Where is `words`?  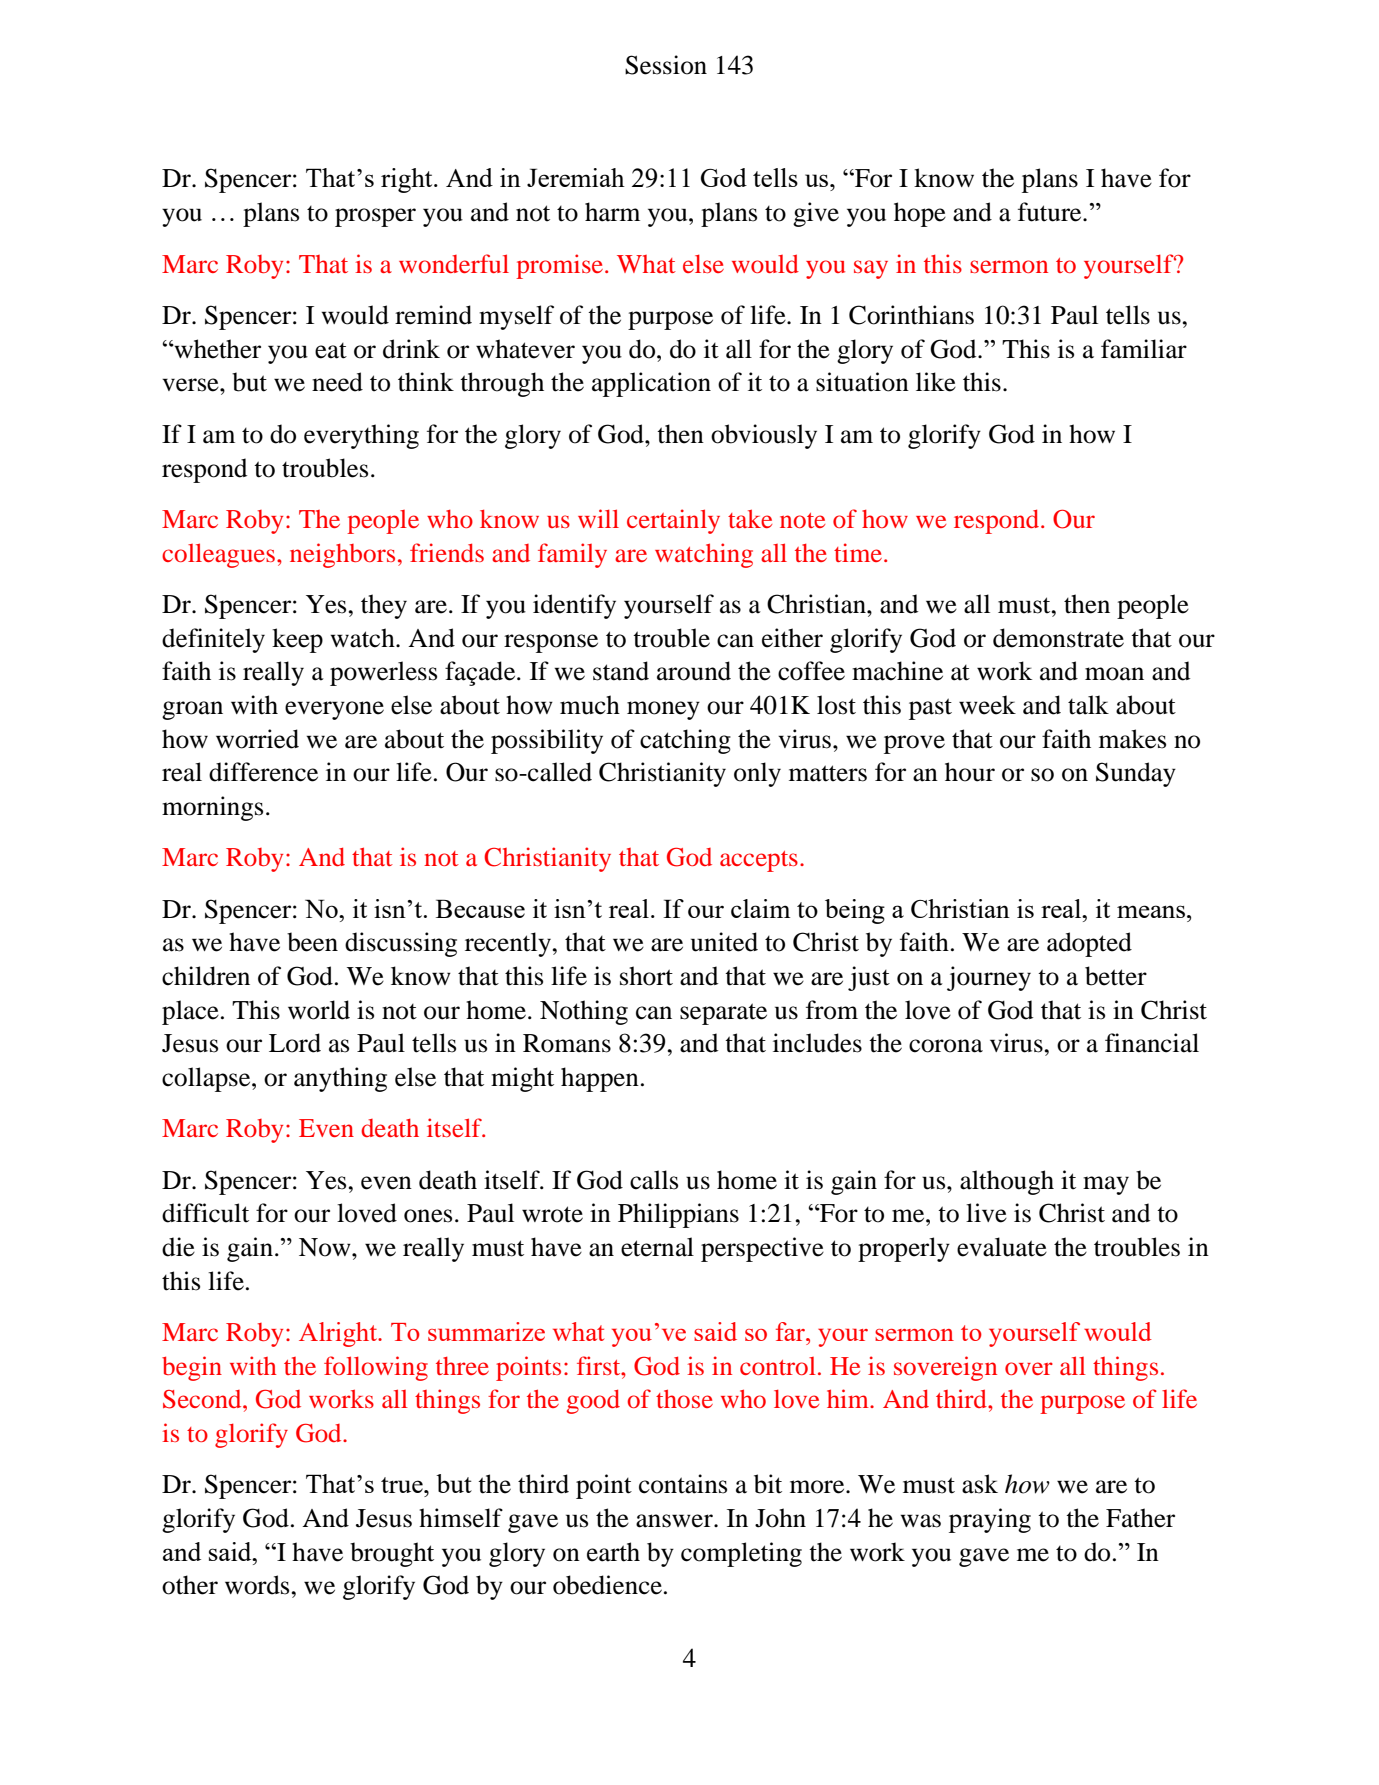
words is located at coordinates (258, 1585).
